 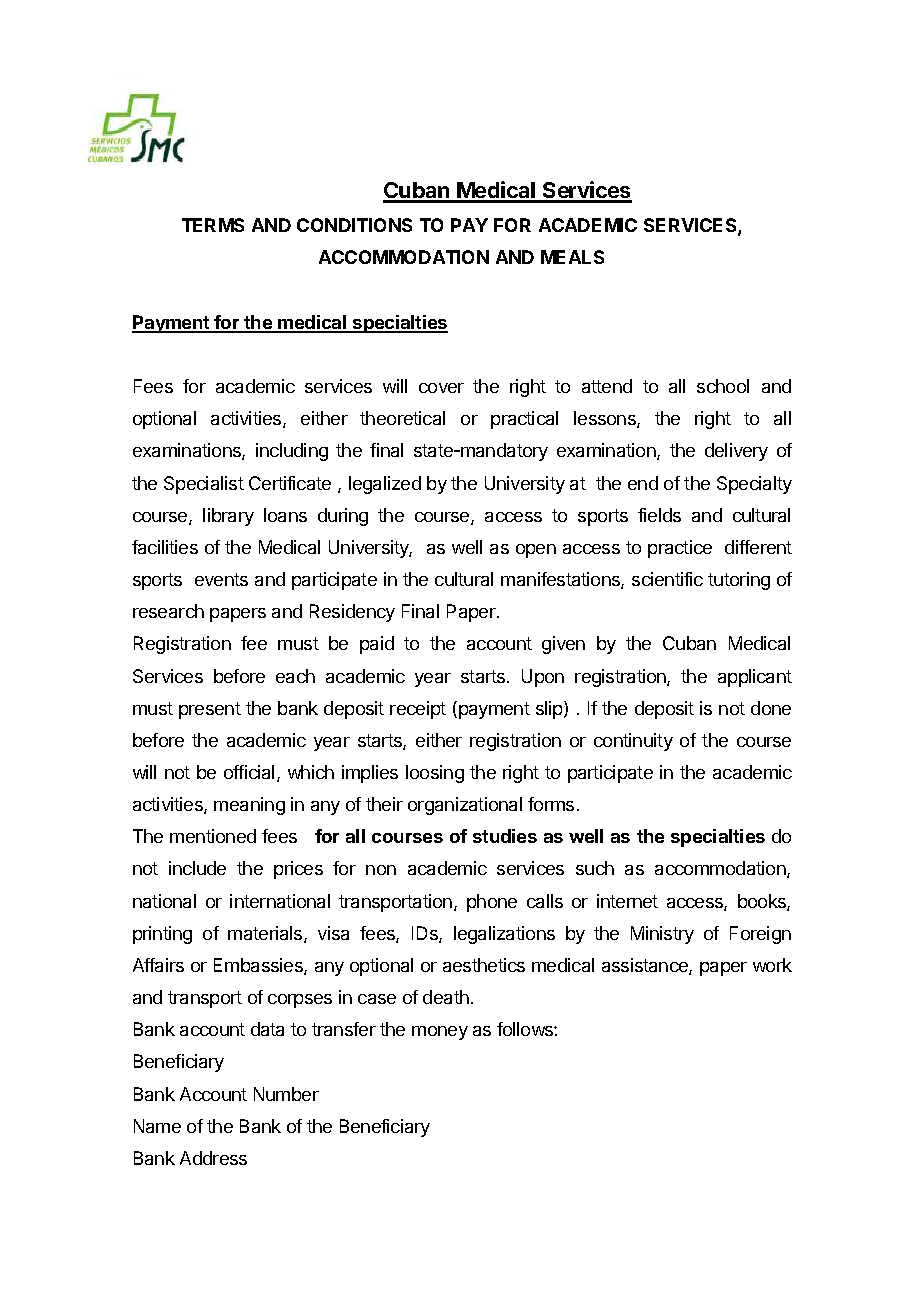 I want to click on applicant, so click(x=755, y=678).
